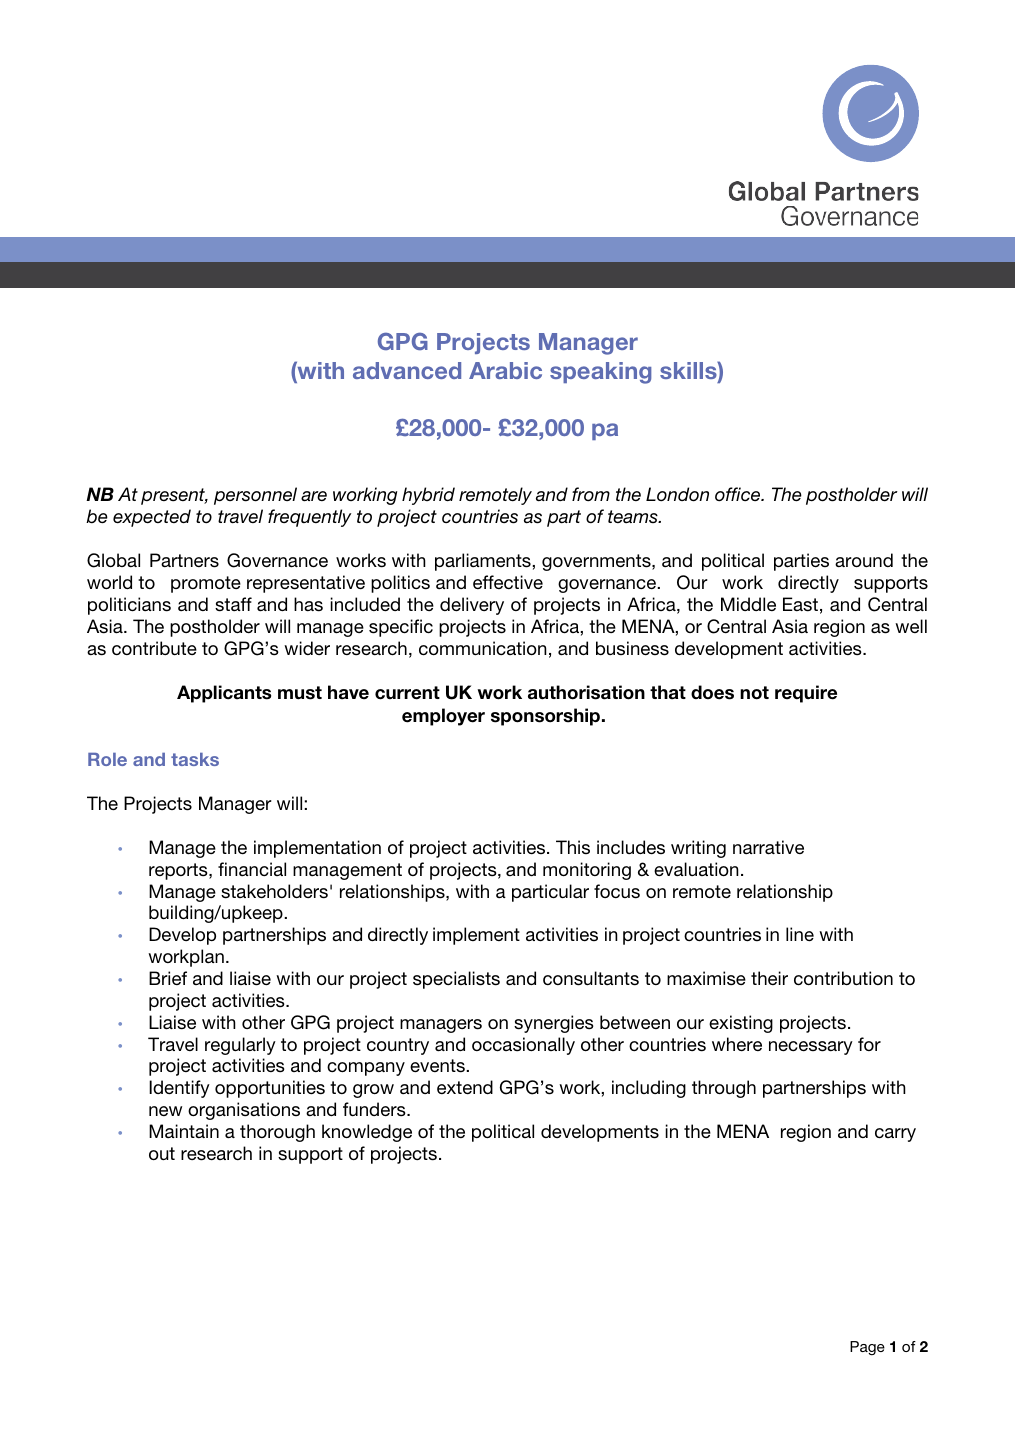  Describe the element at coordinates (179, 1089) in the page. I see `Identify` at that location.
